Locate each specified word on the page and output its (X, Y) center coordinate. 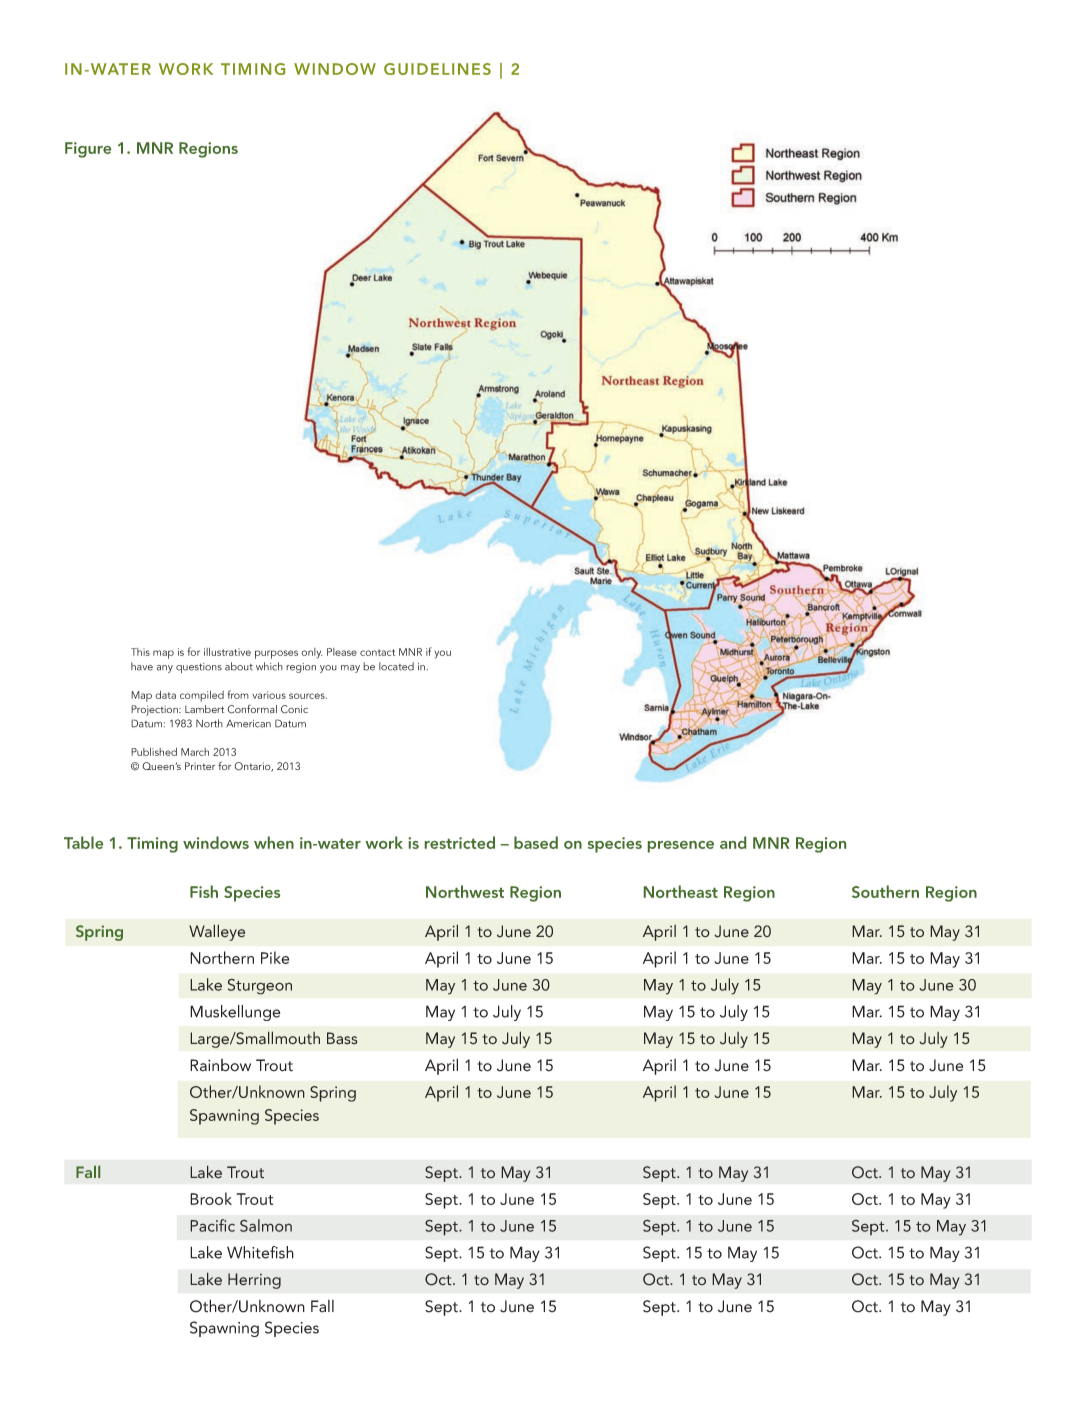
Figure (88, 150)
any (165, 669)
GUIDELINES (437, 69)
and (733, 842)
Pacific (212, 1225)
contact (377, 652)
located (396, 666)
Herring (254, 1281)
